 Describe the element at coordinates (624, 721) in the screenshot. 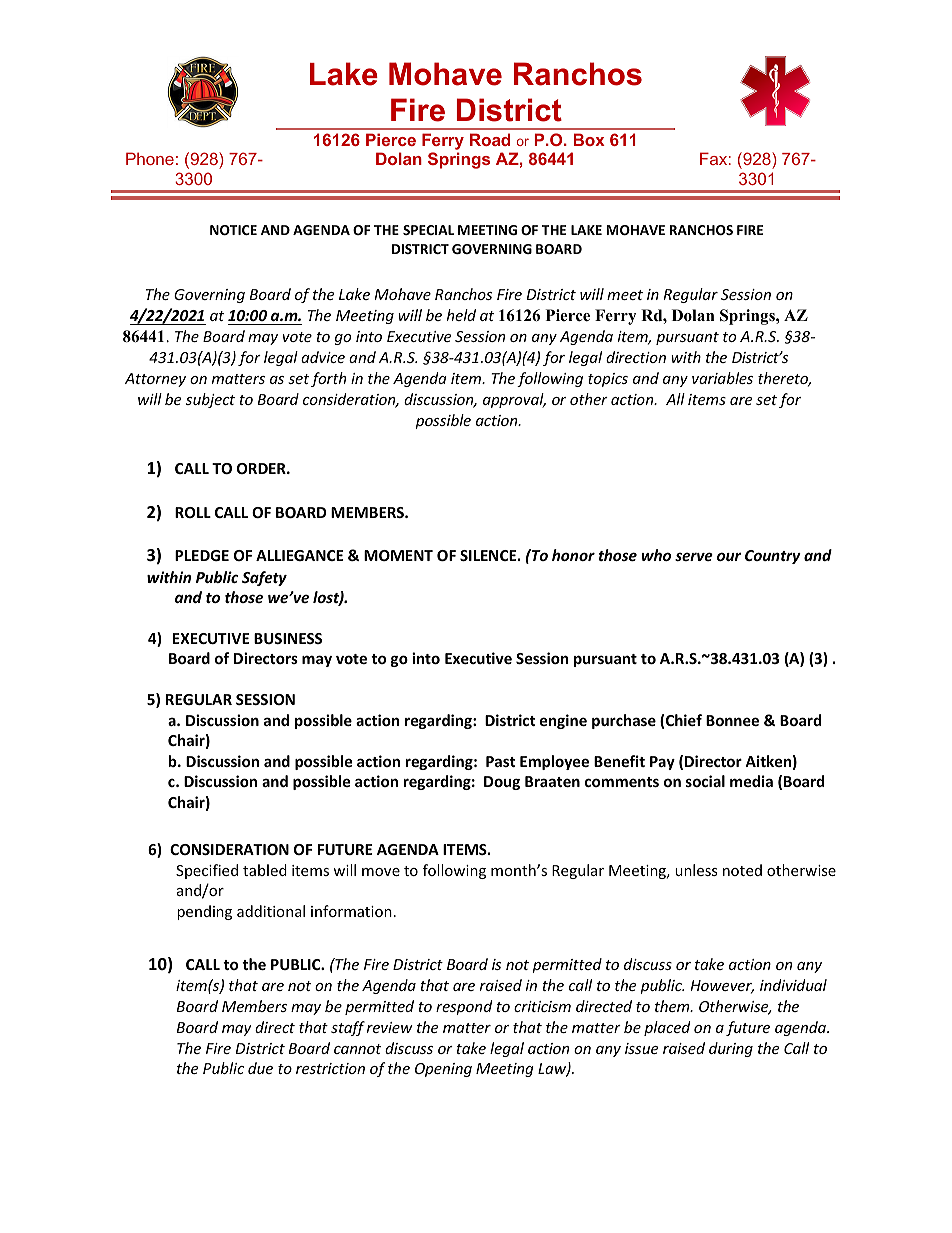

I see `purchase` at that location.
